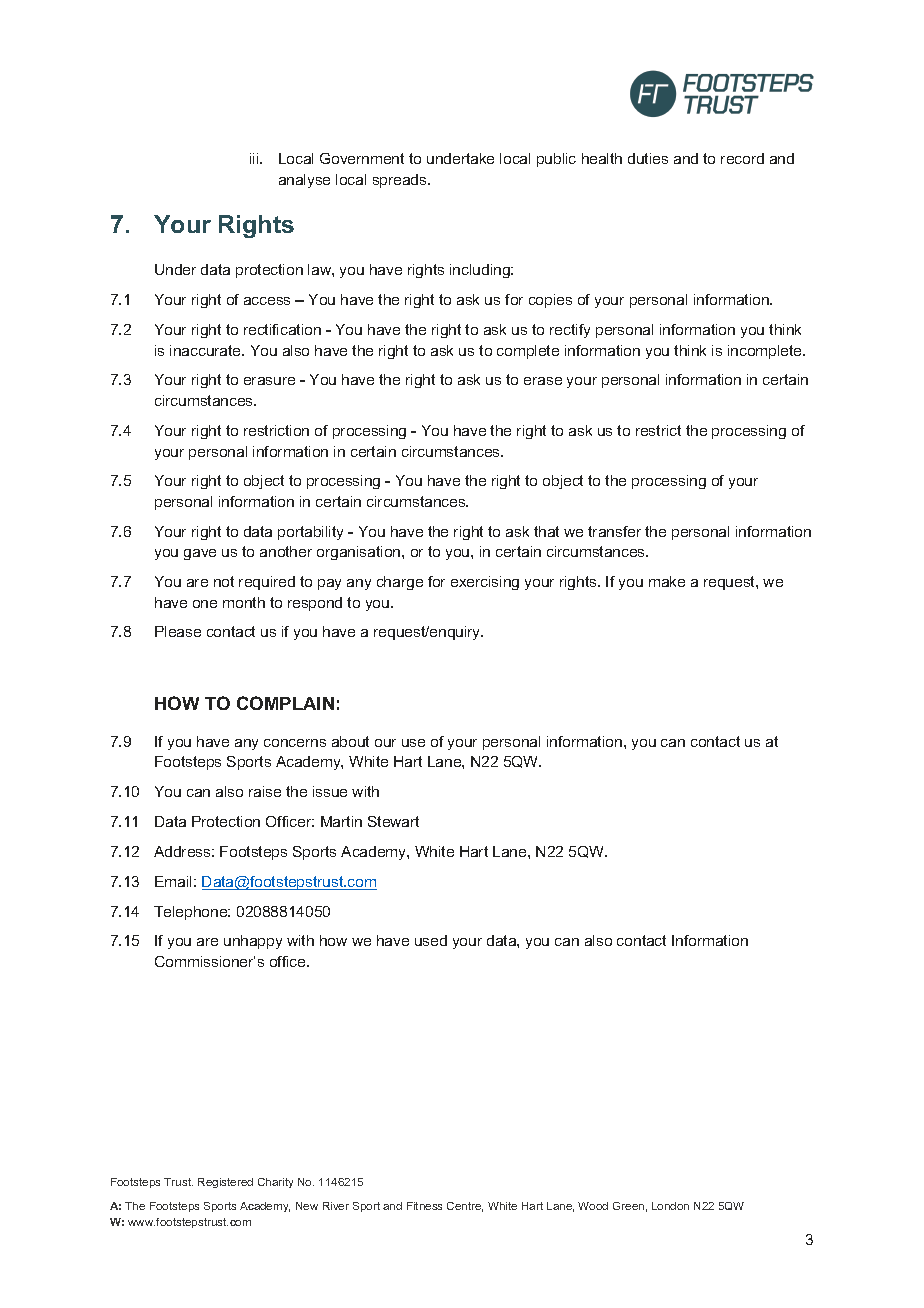 The image size is (924, 1308). What do you see at coordinates (393, 821) in the image?
I see `Stewart` at bounding box center [393, 821].
